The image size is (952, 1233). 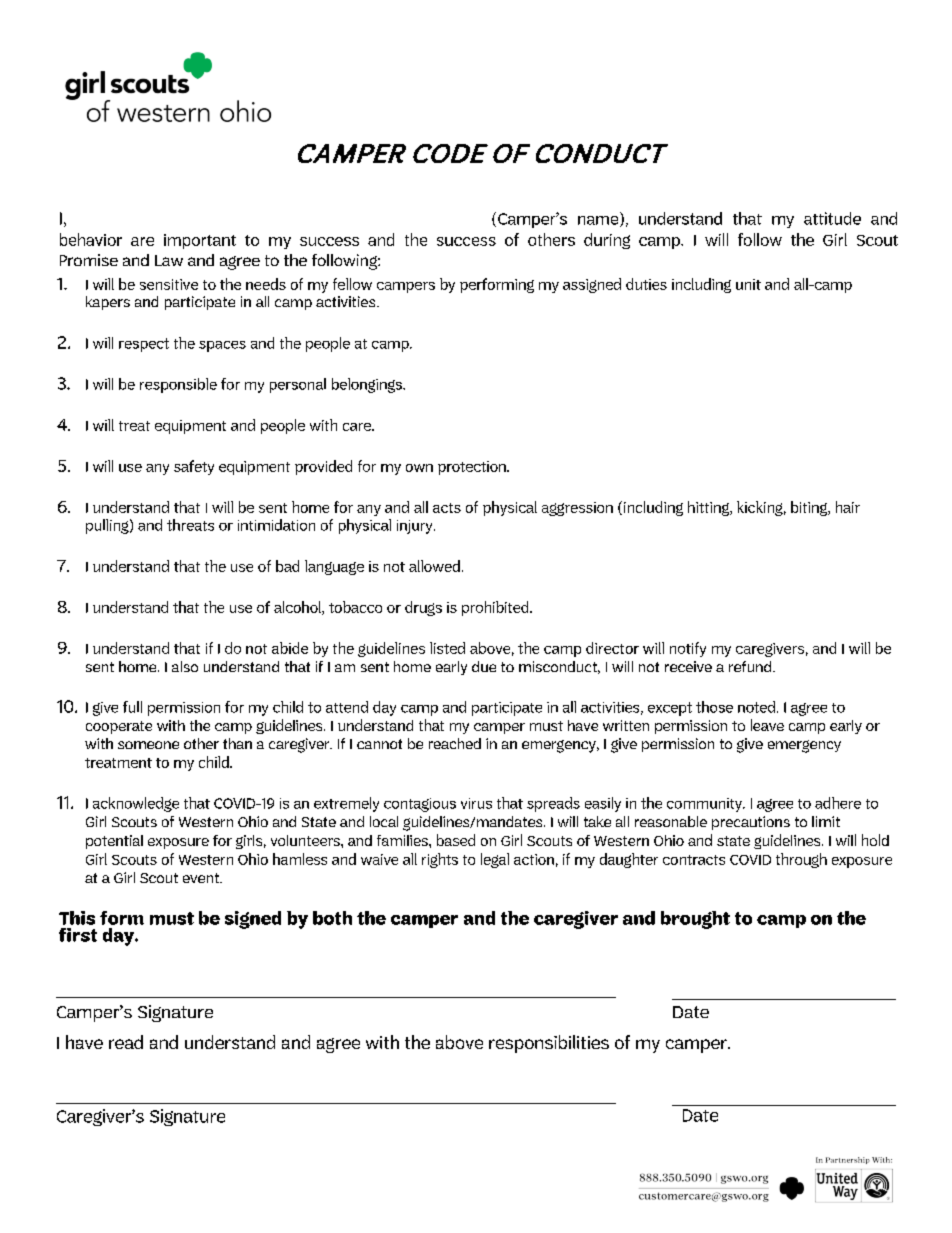 I want to click on listed, so click(x=447, y=648).
